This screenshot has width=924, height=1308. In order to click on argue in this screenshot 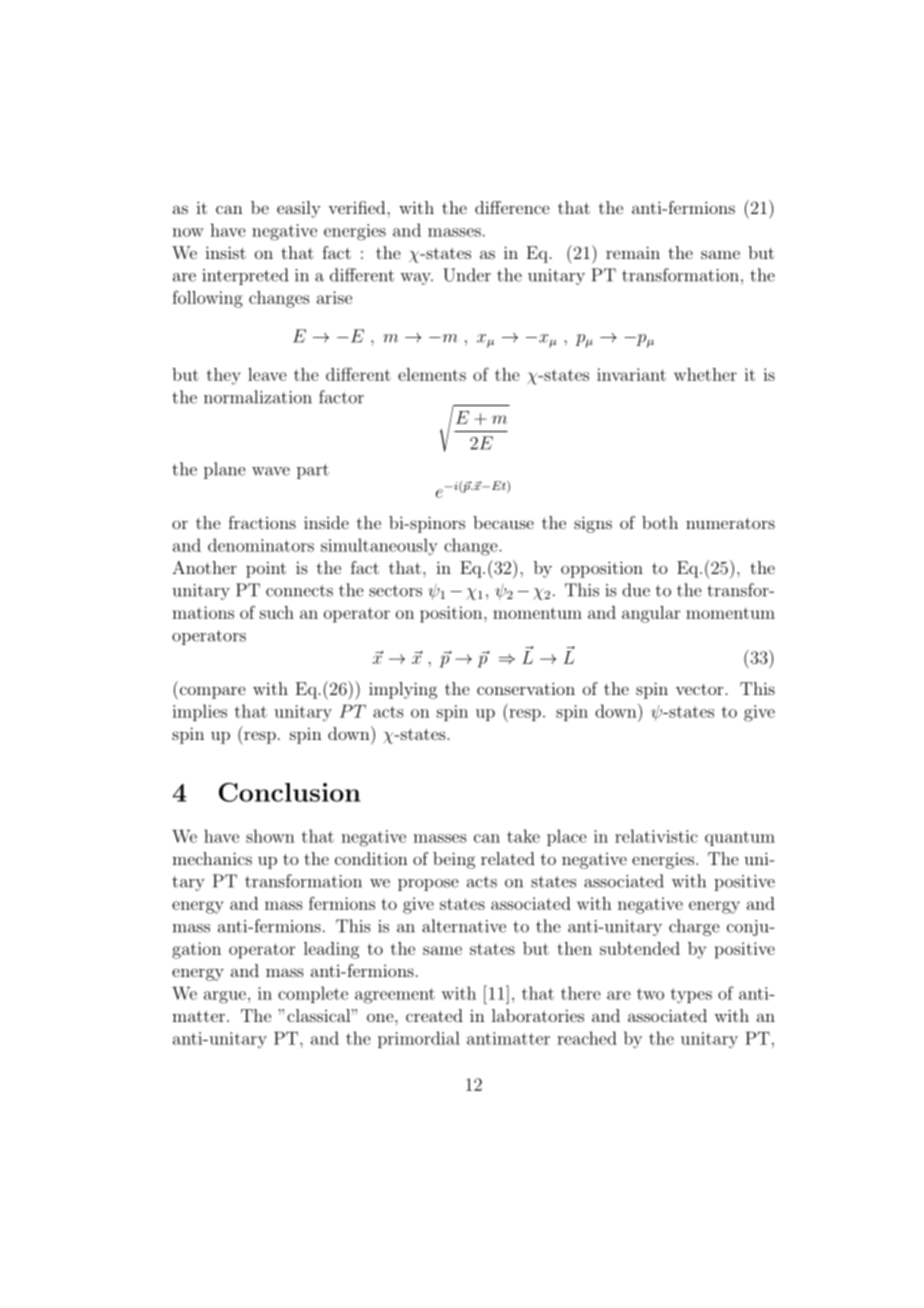, I will do `click(225, 997)`.
